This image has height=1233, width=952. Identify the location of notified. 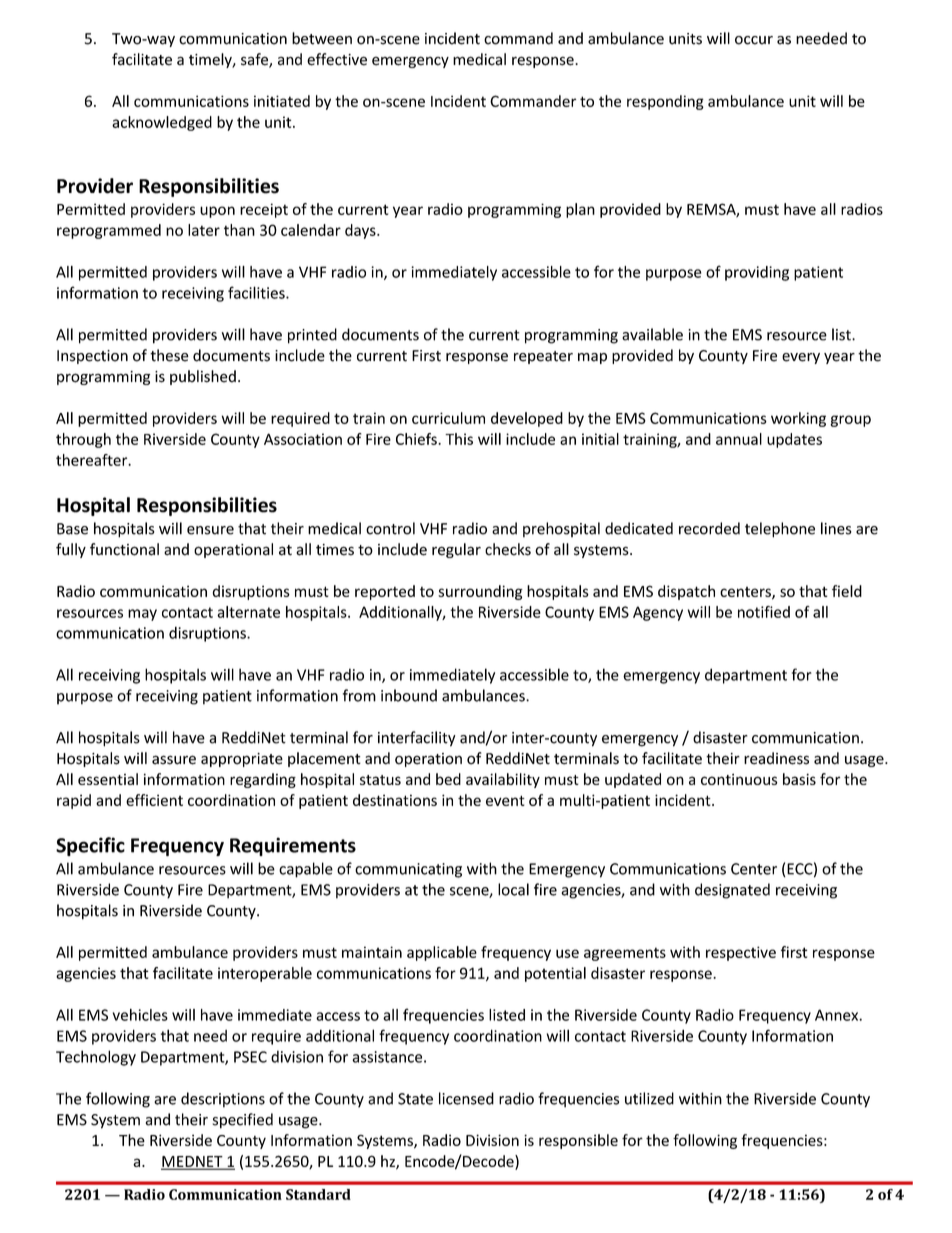
(764, 612).
